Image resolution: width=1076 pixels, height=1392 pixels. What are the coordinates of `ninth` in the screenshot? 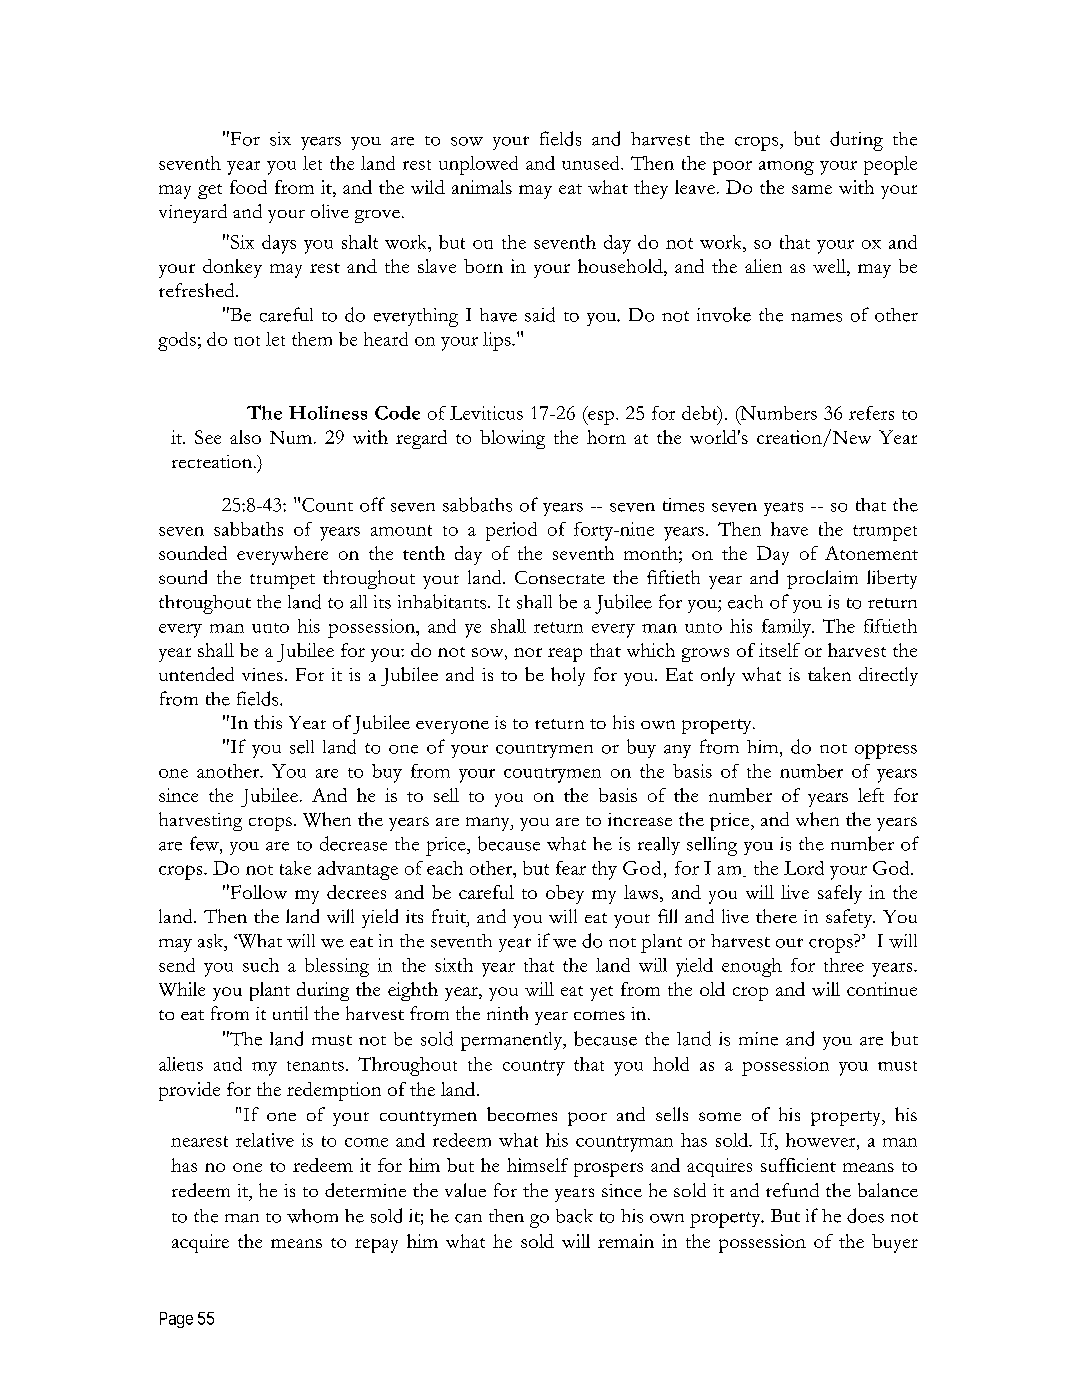 It's located at (507, 1013).
